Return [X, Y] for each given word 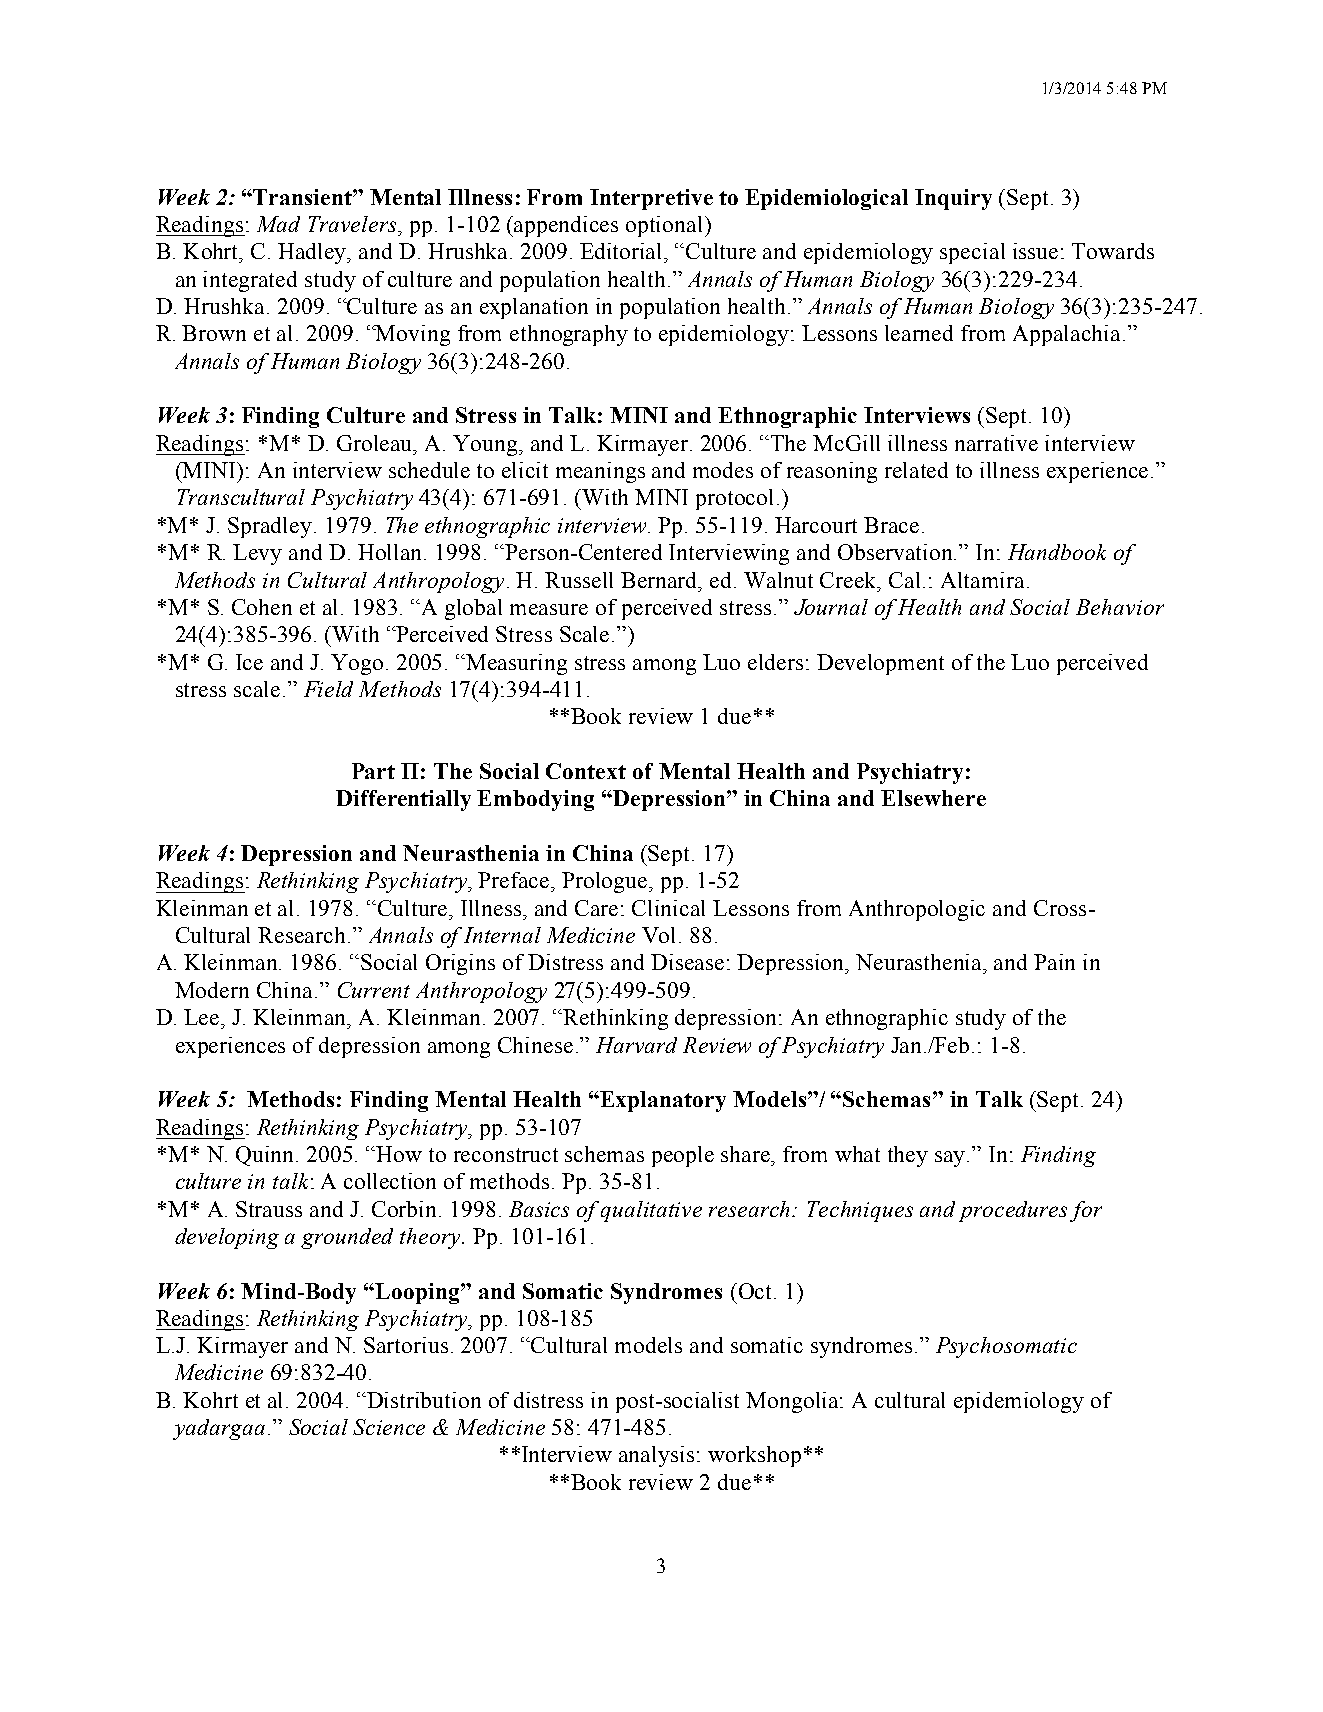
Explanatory [662, 1101]
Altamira [982, 580]
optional [666, 226]
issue [1035, 251]
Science [389, 1427]
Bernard [661, 581]
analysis [656, 1456]
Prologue [606, 882]
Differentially [403, 800]
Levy [257, 554]
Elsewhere [933, 798]
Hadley [313, 253]
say [951, 1159]
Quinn [266, 1156]
